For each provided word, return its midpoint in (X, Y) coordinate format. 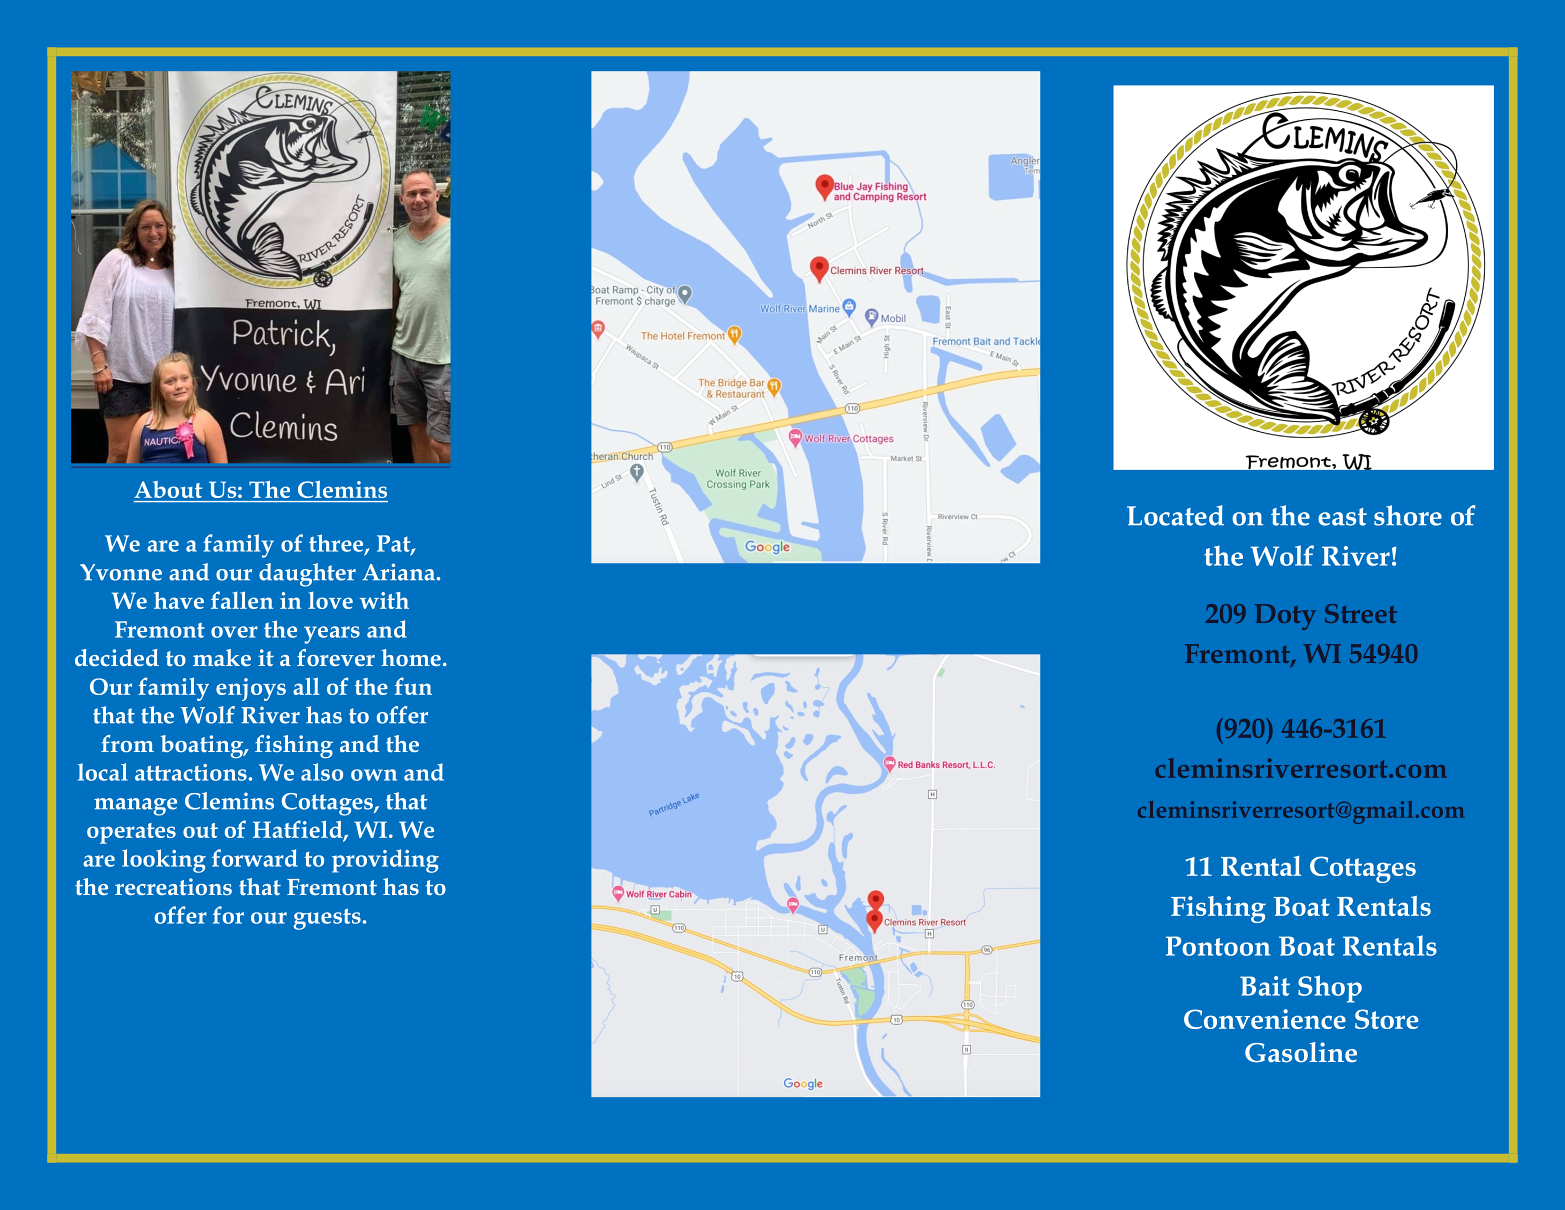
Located (1175, 515)
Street (1361, 613)
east (1342, 517)
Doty (1285, 617)
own (374, 775)
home (411, 657)
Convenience (1265, 1019)
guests (327, 919)
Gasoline (1301, 1052)
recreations (173, 886)
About (168, 489)
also (322, 772)
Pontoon (1218, 946)
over (234, 632)
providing (385, 861)
